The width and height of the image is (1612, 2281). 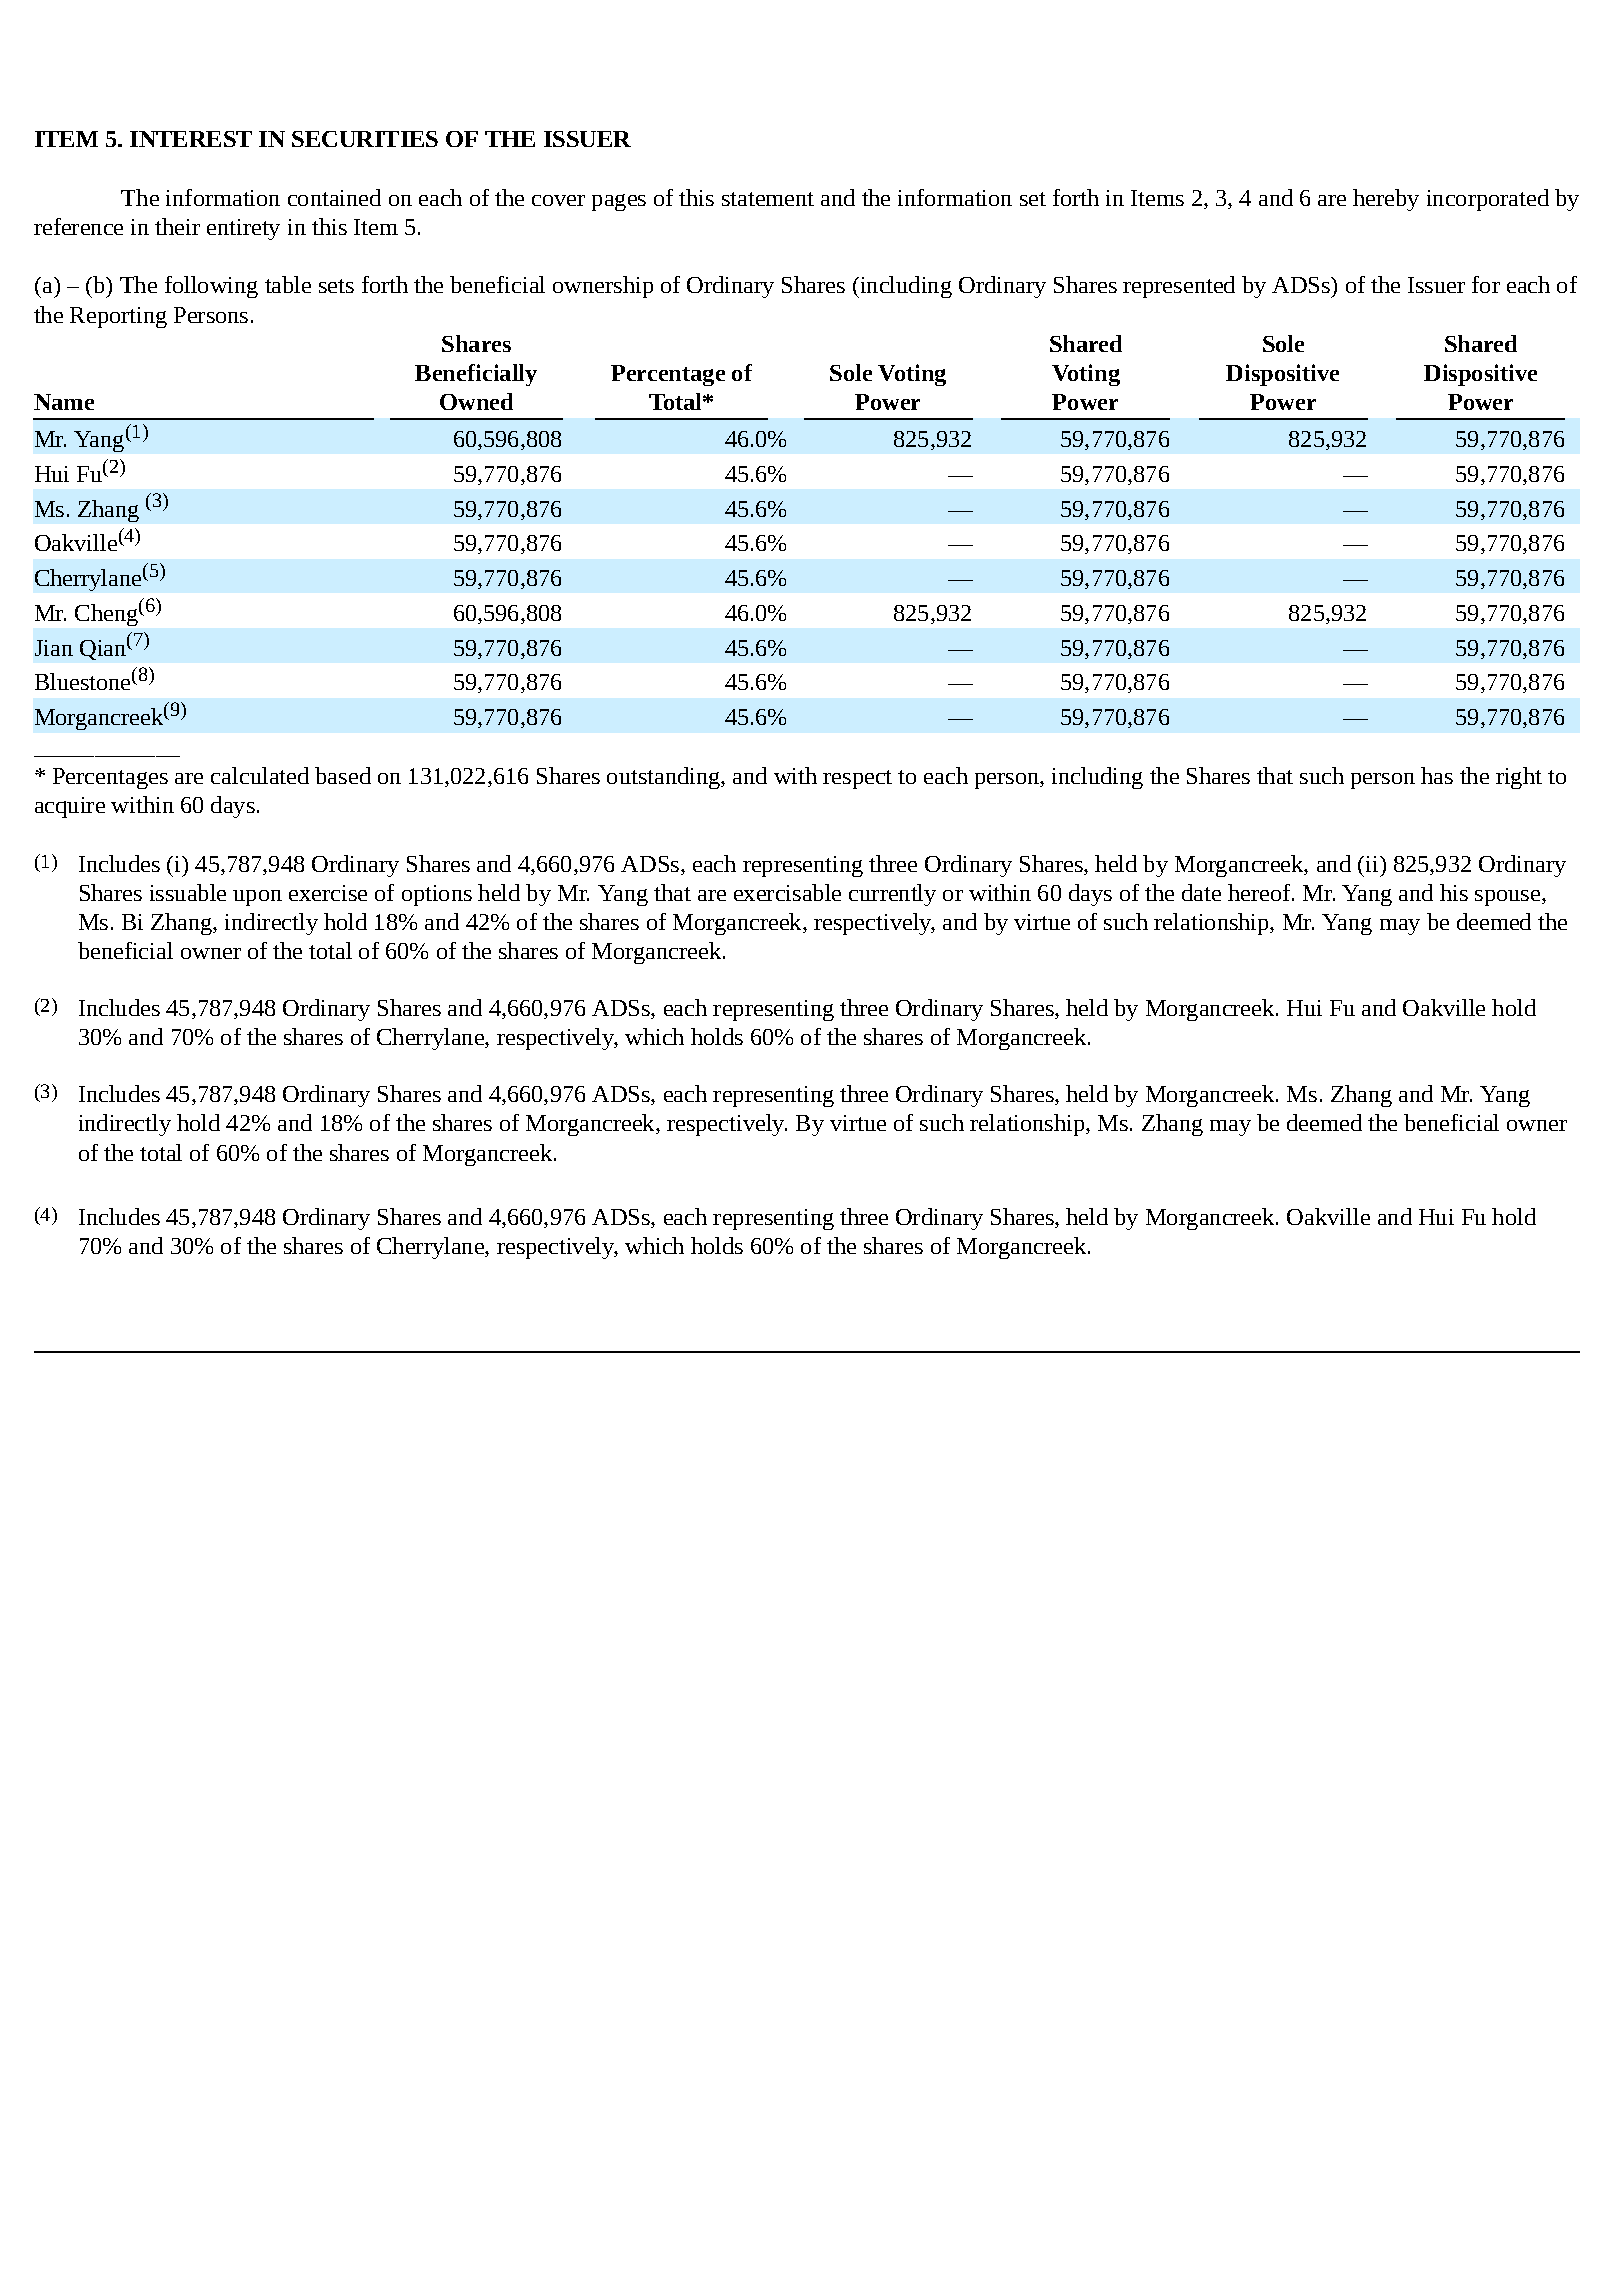 What do you see at coordinates (892, 895) in the image?
I see `currently` at bounding box center [892, 895].
